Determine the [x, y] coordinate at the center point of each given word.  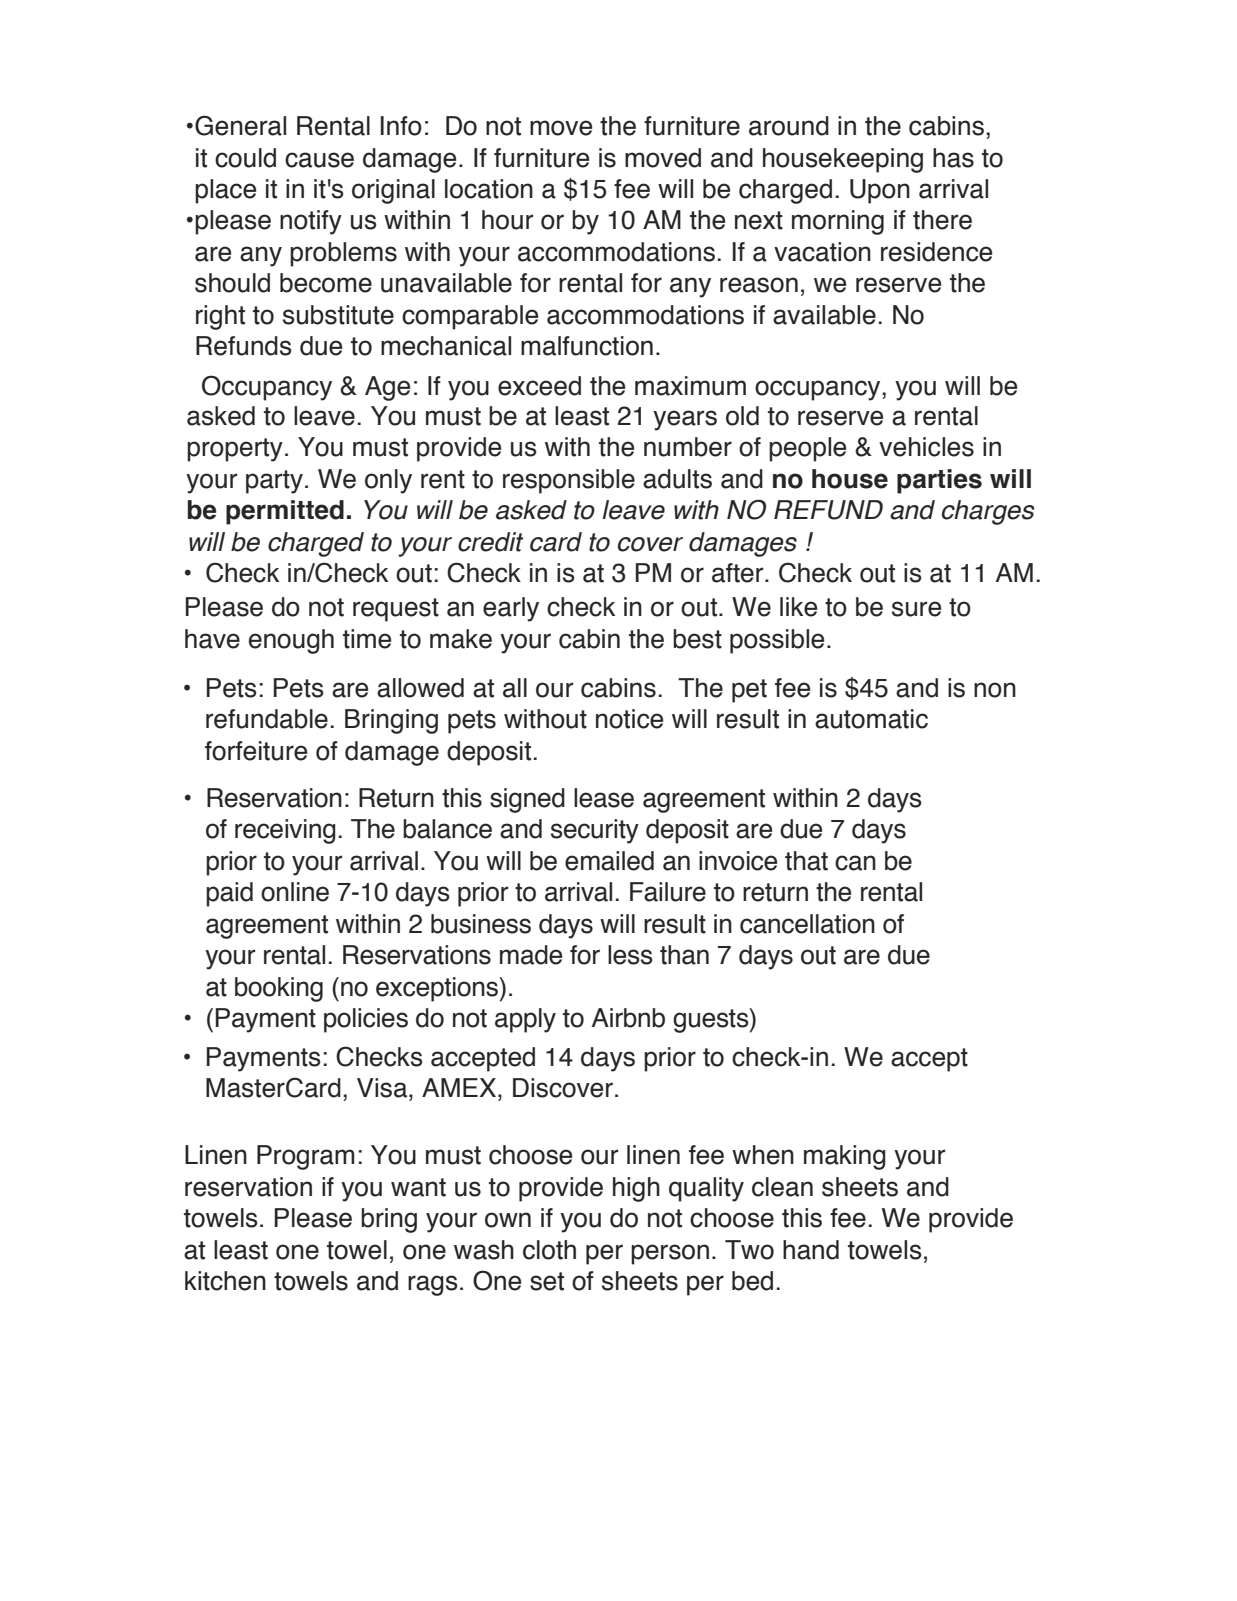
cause [319, 160]
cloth [549, 1250]
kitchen [225, 1281]
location [489, 189]
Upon [880, 191]
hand [811, 1250]
